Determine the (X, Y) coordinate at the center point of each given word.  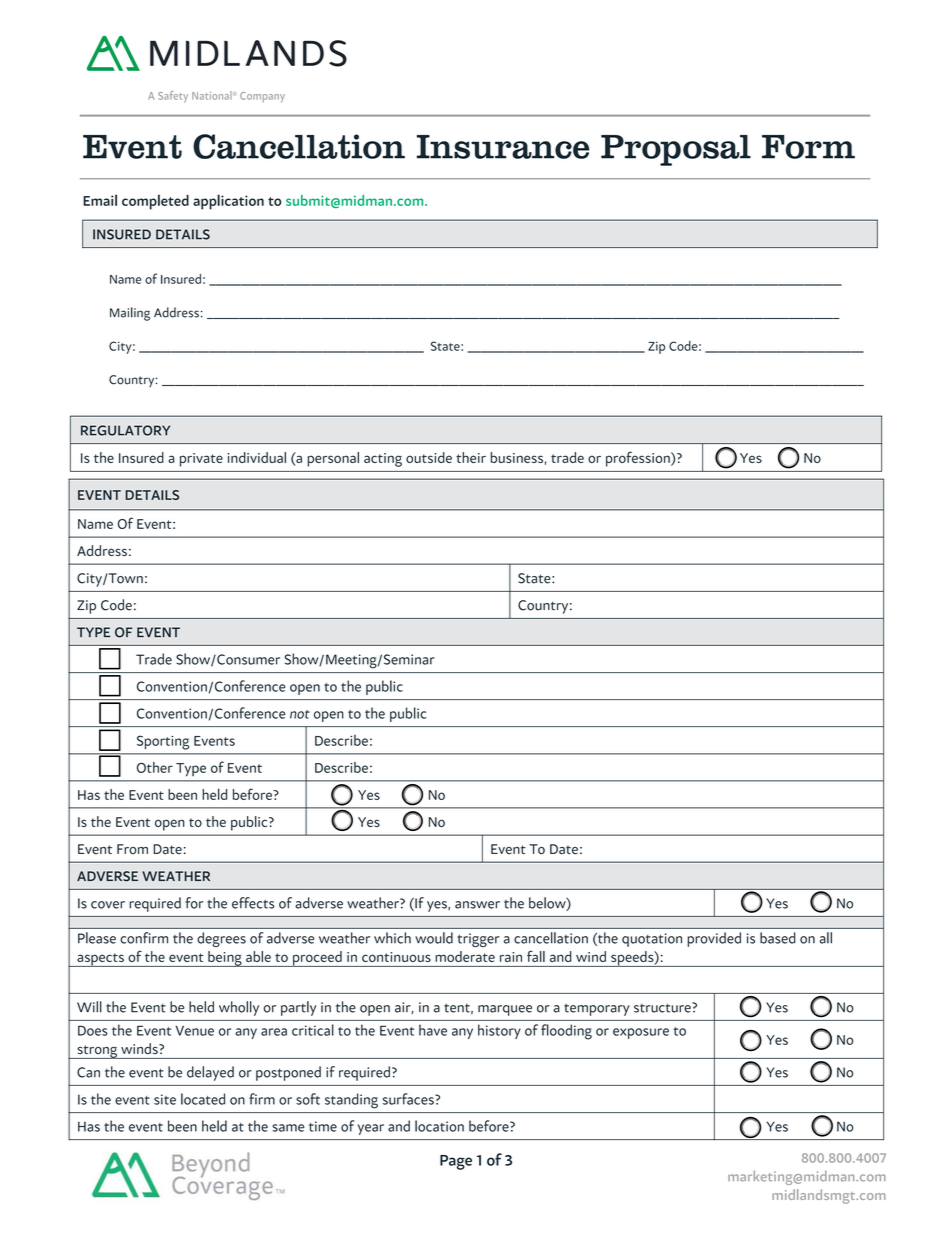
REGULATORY (125, 430)
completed (155, 202)
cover (108, 905)
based (778, 938)
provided (714, 939)
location (439, 1126)
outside (429, 457)
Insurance (503, 147)
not (300, 714)
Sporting (163, 742)
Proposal (676, 150)
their (471, 457)
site (165, 1099)
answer (477, 905)
